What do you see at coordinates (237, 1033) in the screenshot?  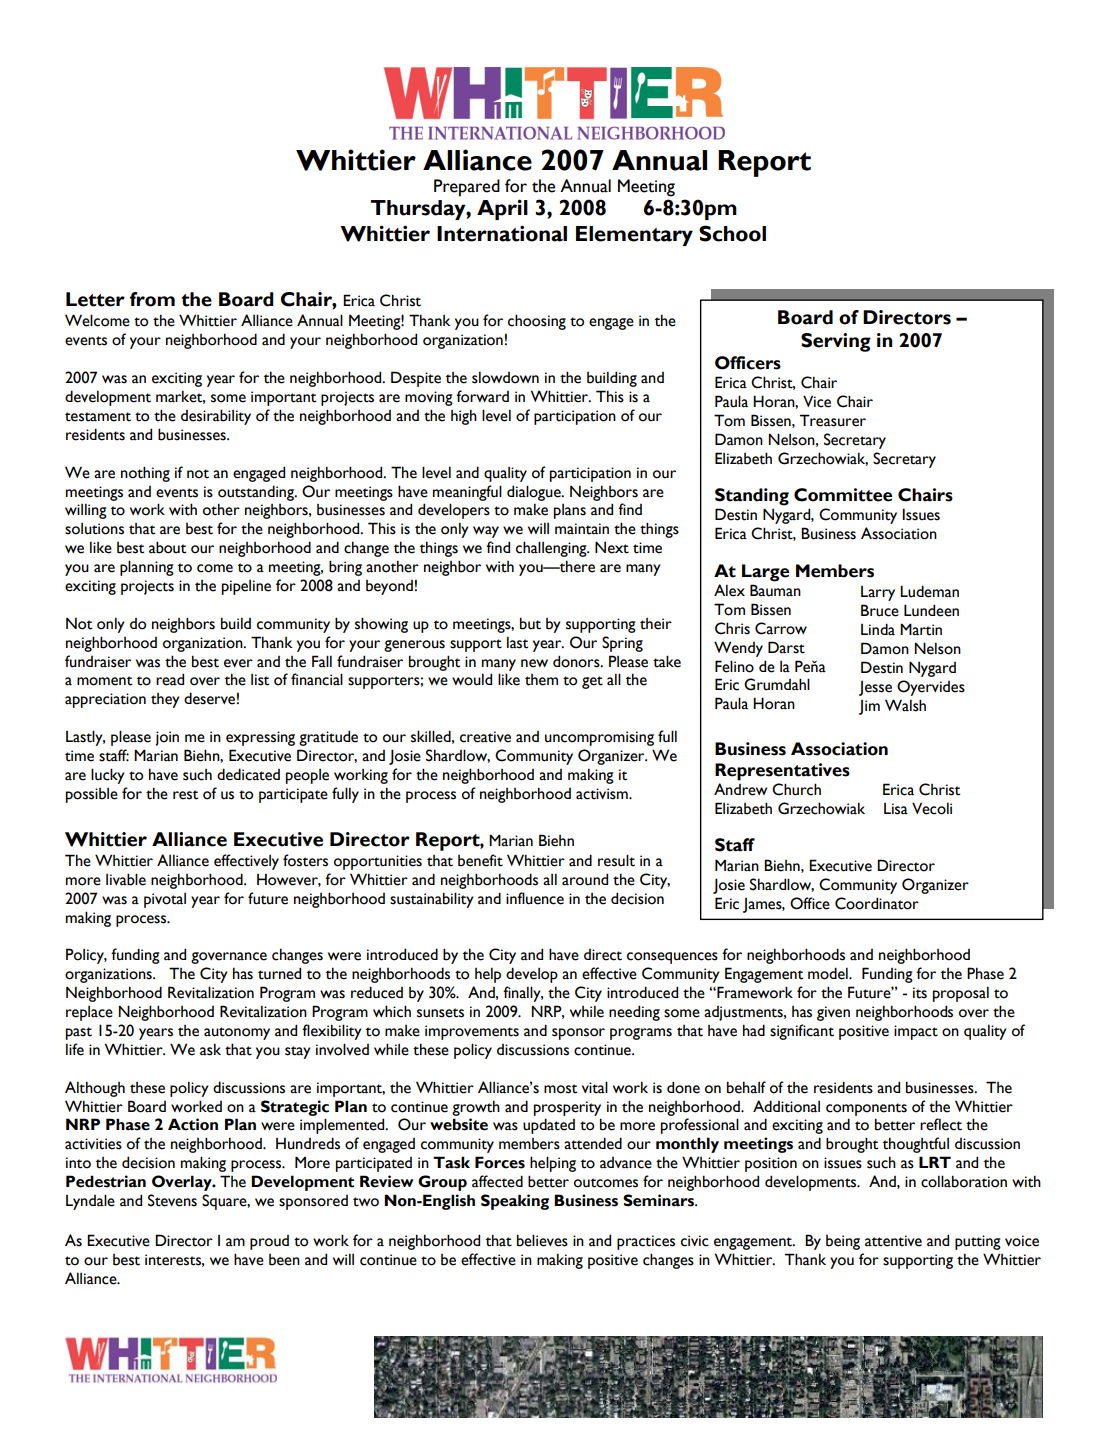 I see `autonomy` at bounding box center [237, 1033].
